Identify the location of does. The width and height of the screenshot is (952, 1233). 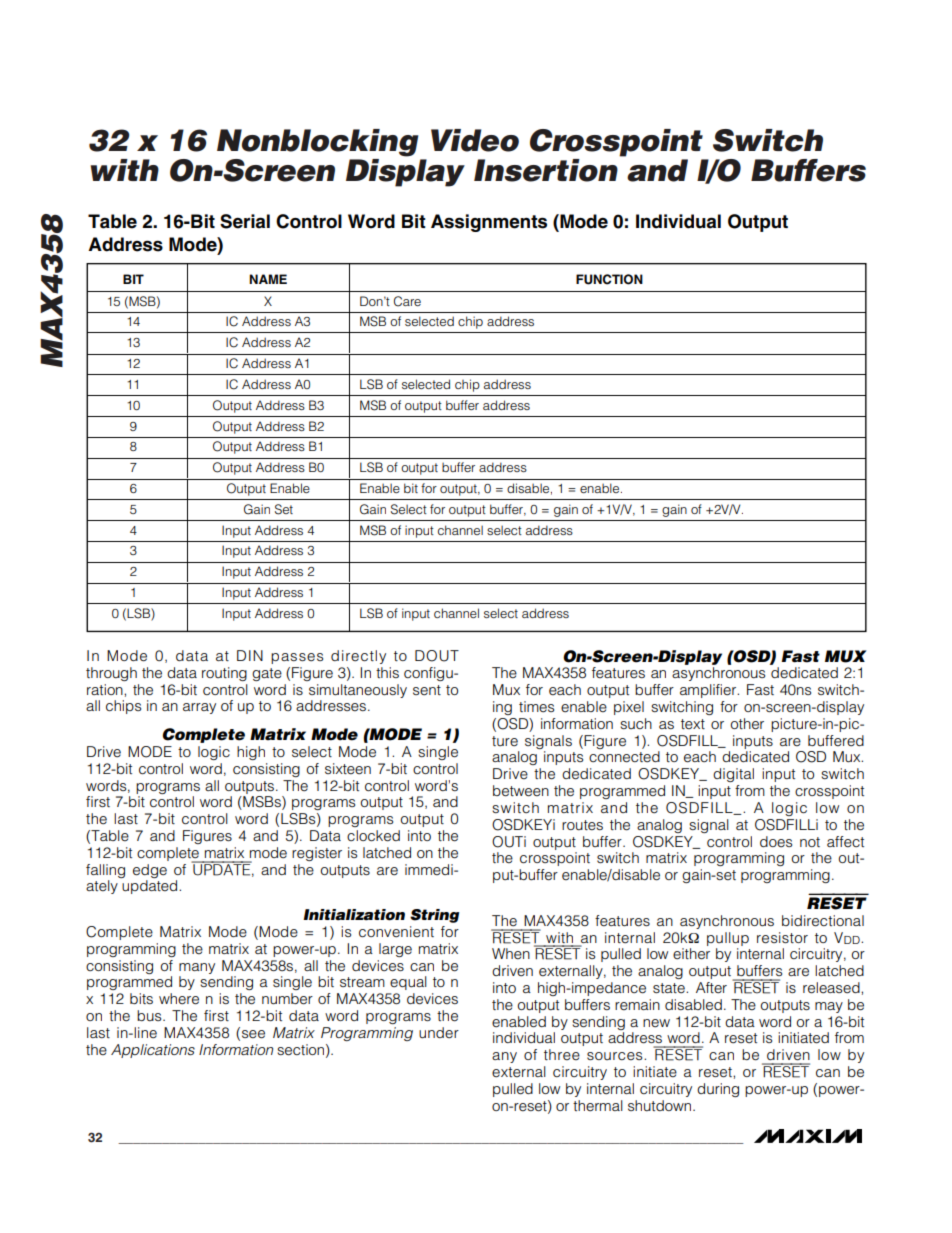
(776, 842).
